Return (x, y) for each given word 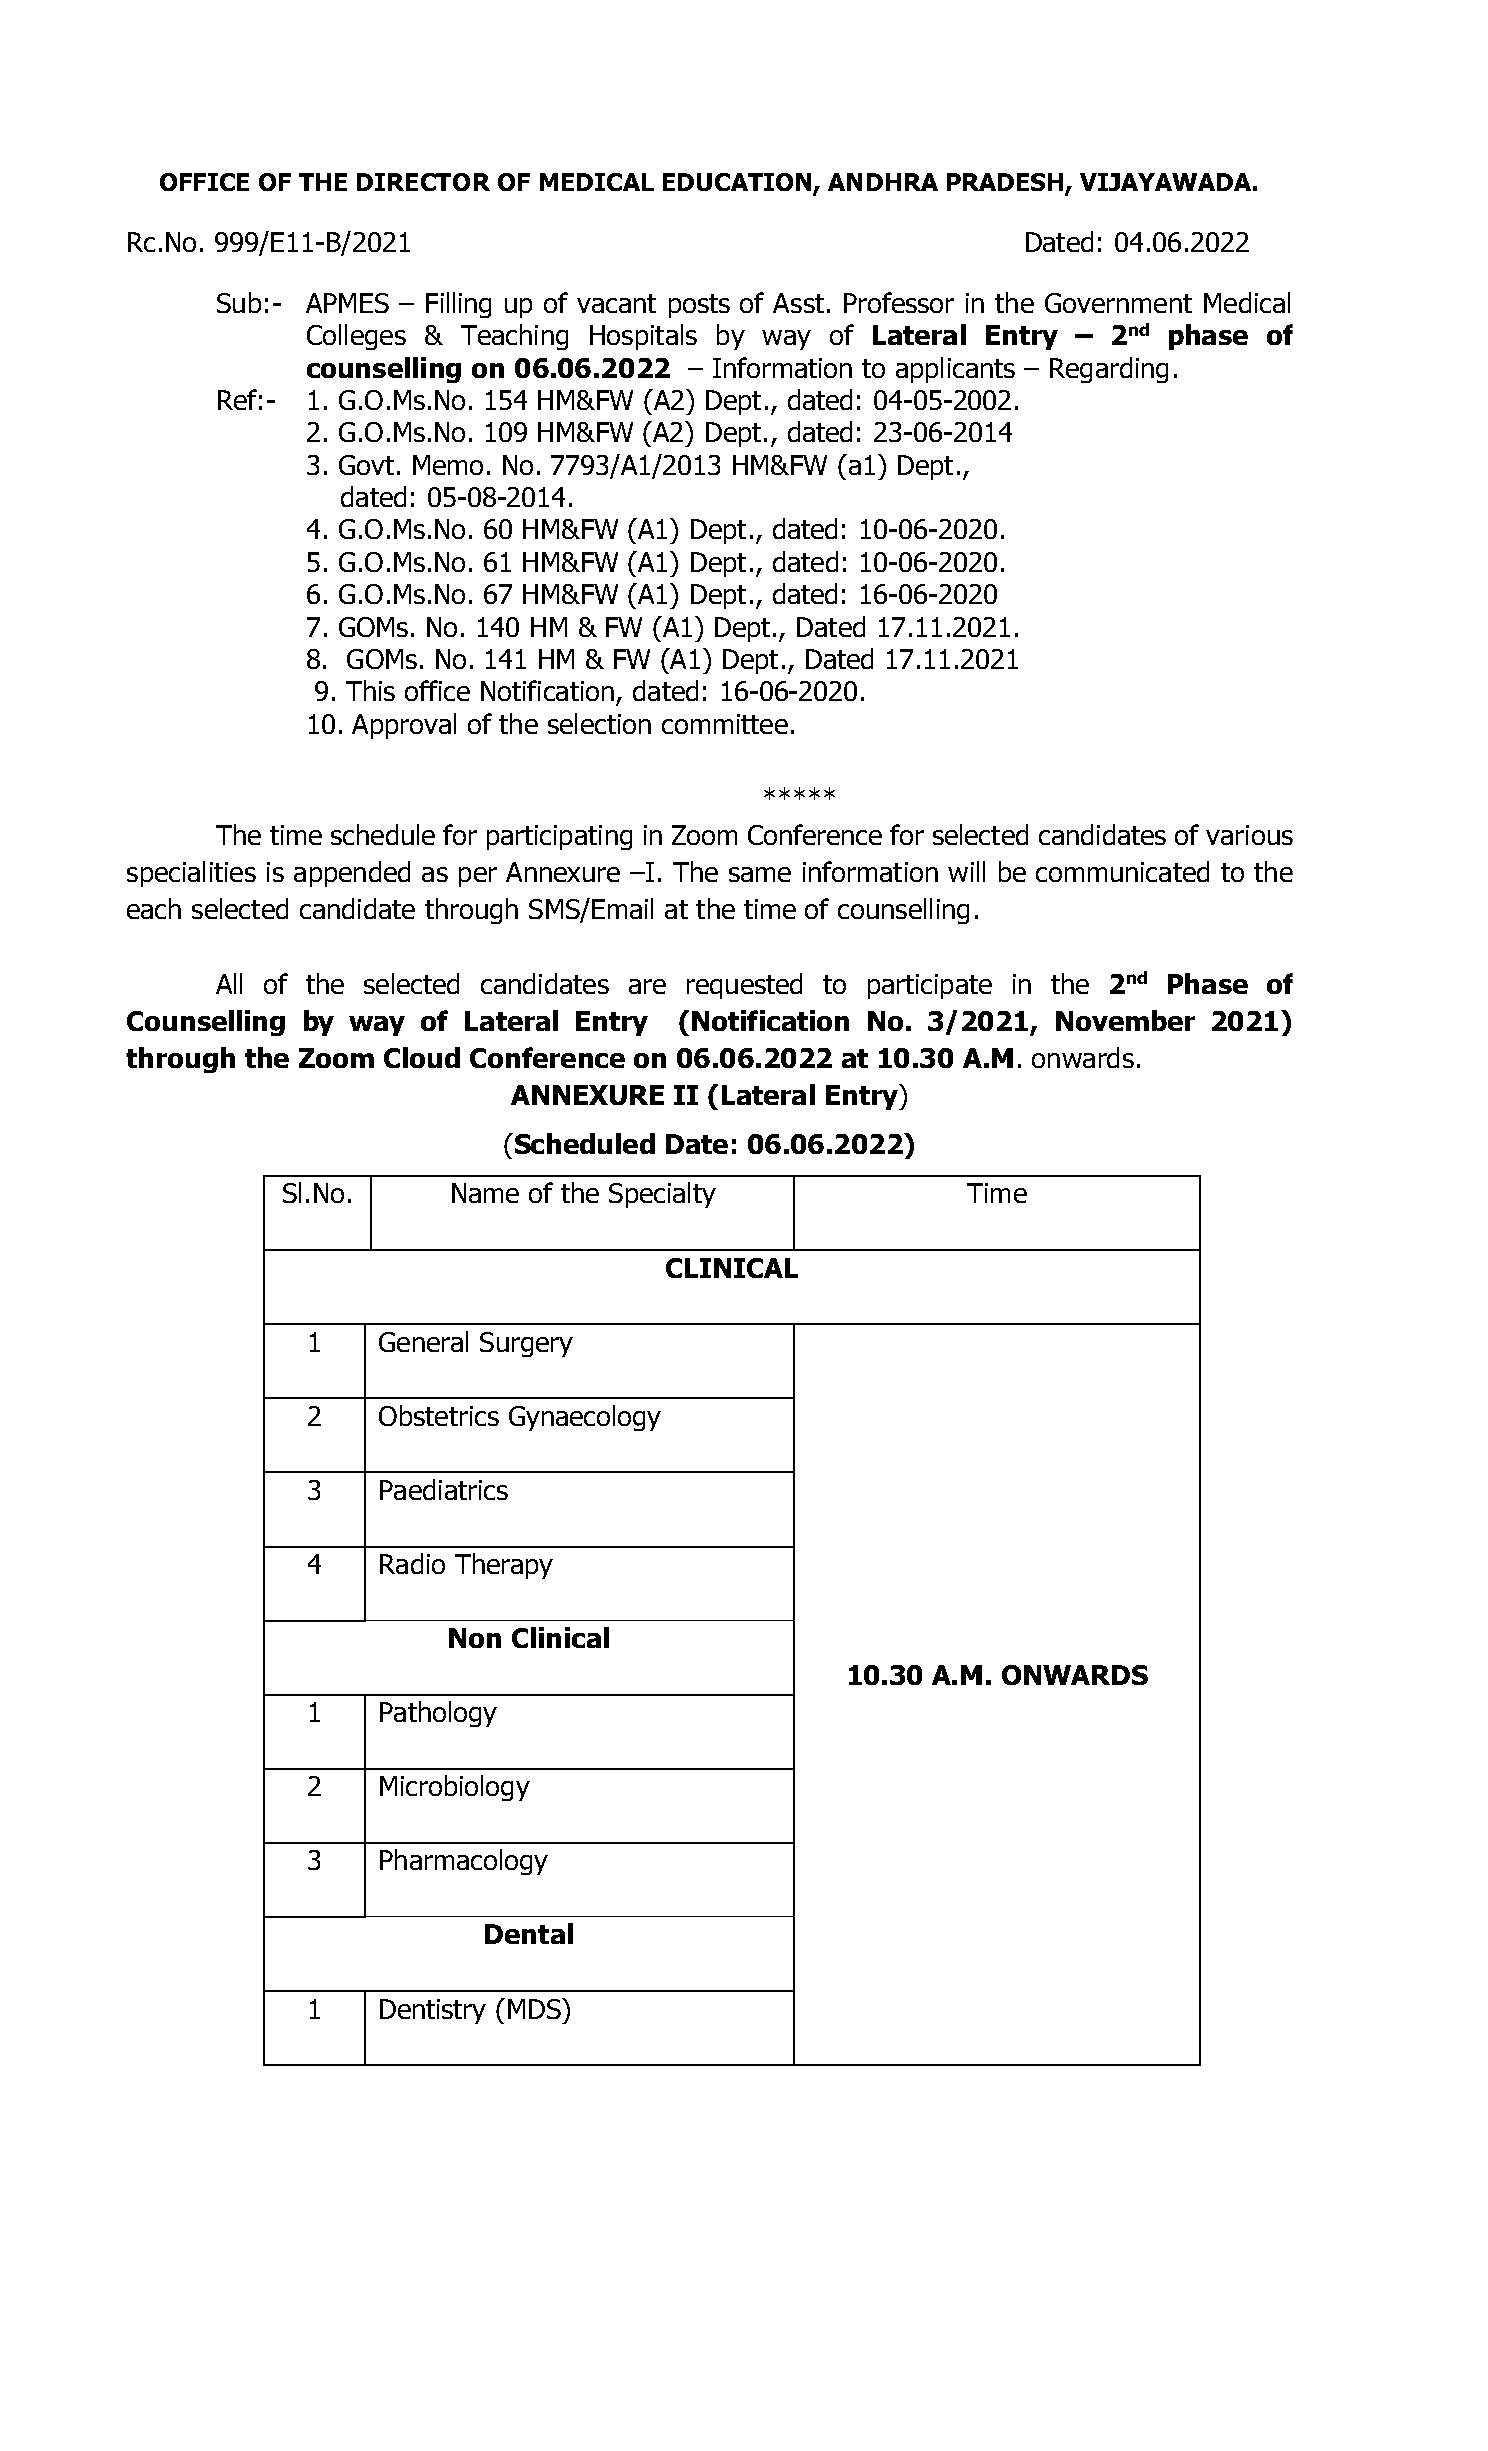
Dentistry (433, 2011)
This (370, 690)
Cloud (422, 1057)
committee (725, 724)
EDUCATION (738, 183)
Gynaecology (585, 1418)
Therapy (504, 1566)
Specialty (662, 1195)
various (1249, 835)
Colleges (356, 337)
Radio (412, 1563)
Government (1118, 303)
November (1125, 1020)
